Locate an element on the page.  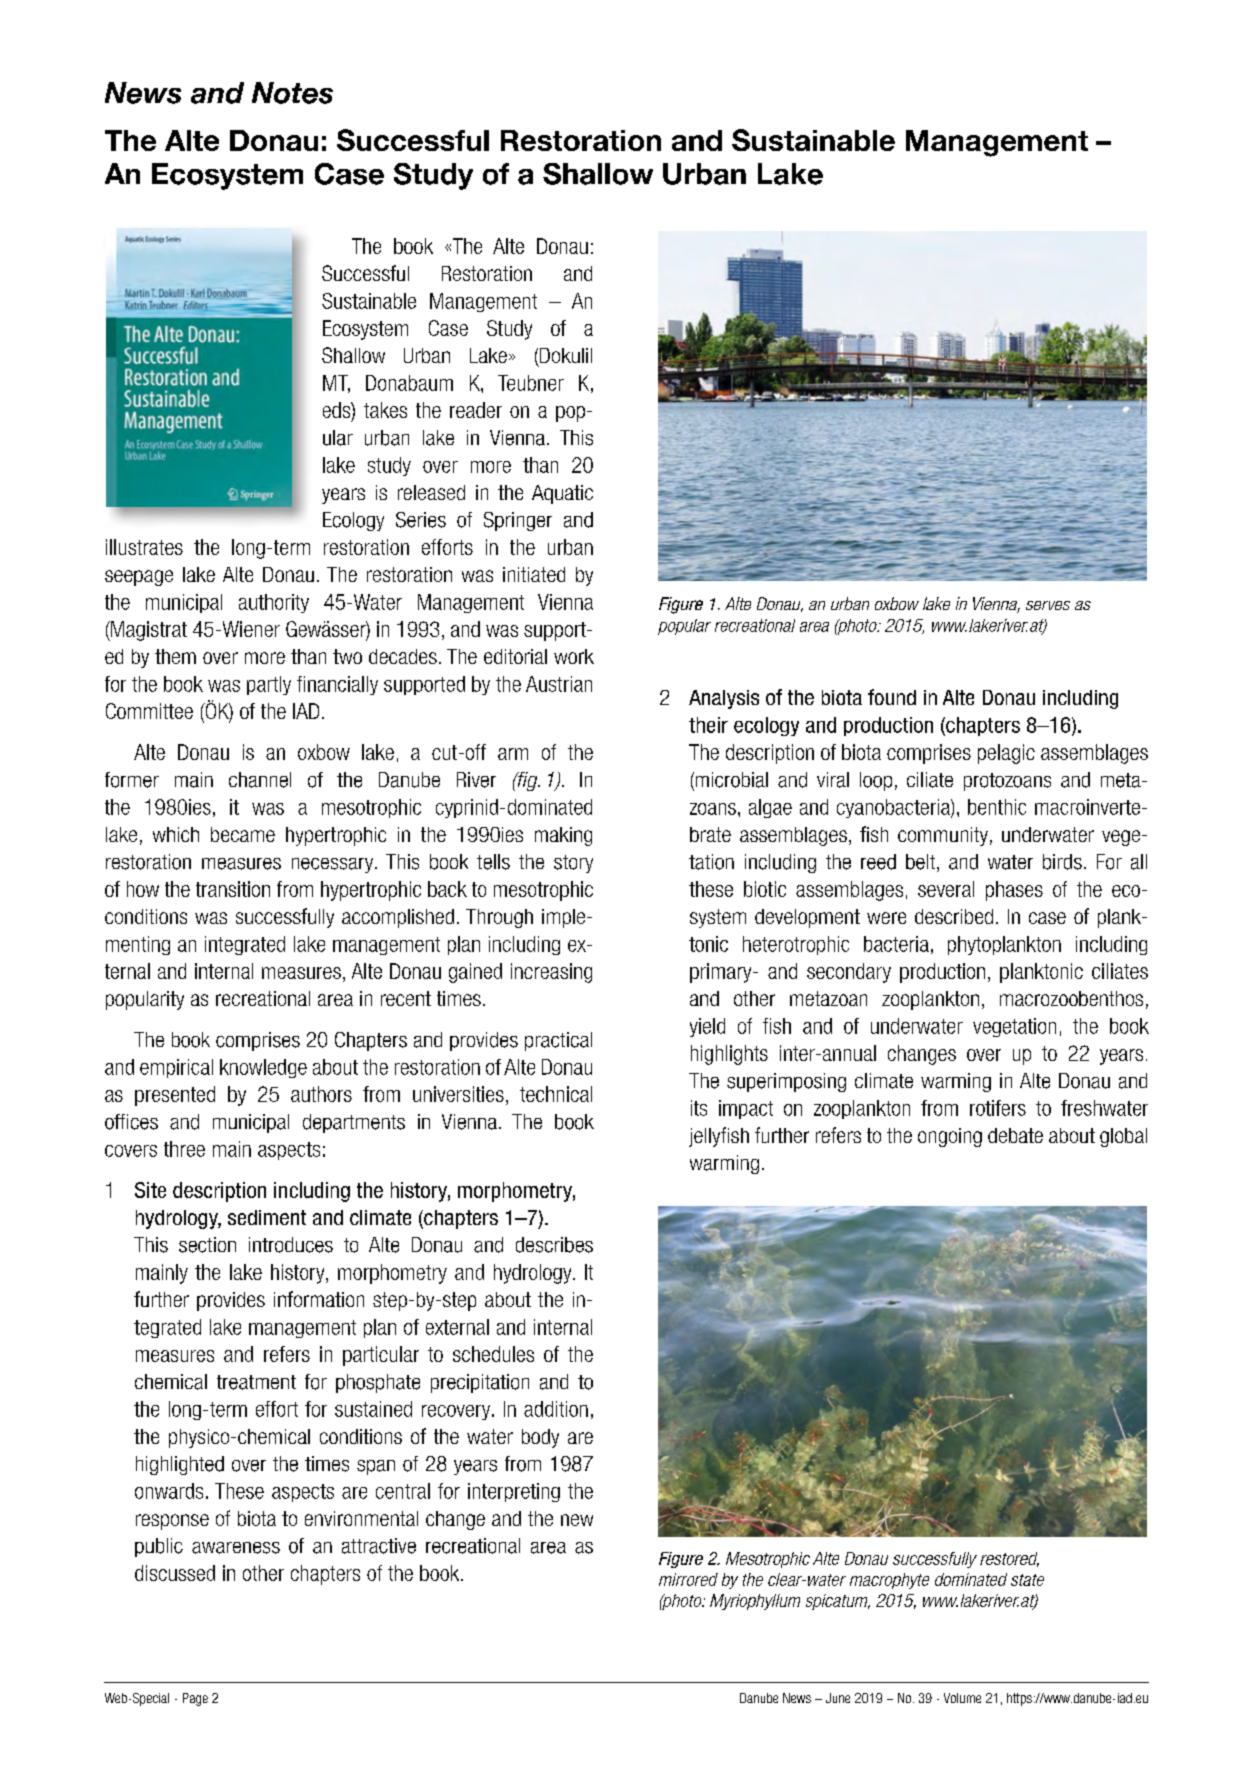
work is located at coordinates (574, 656).
